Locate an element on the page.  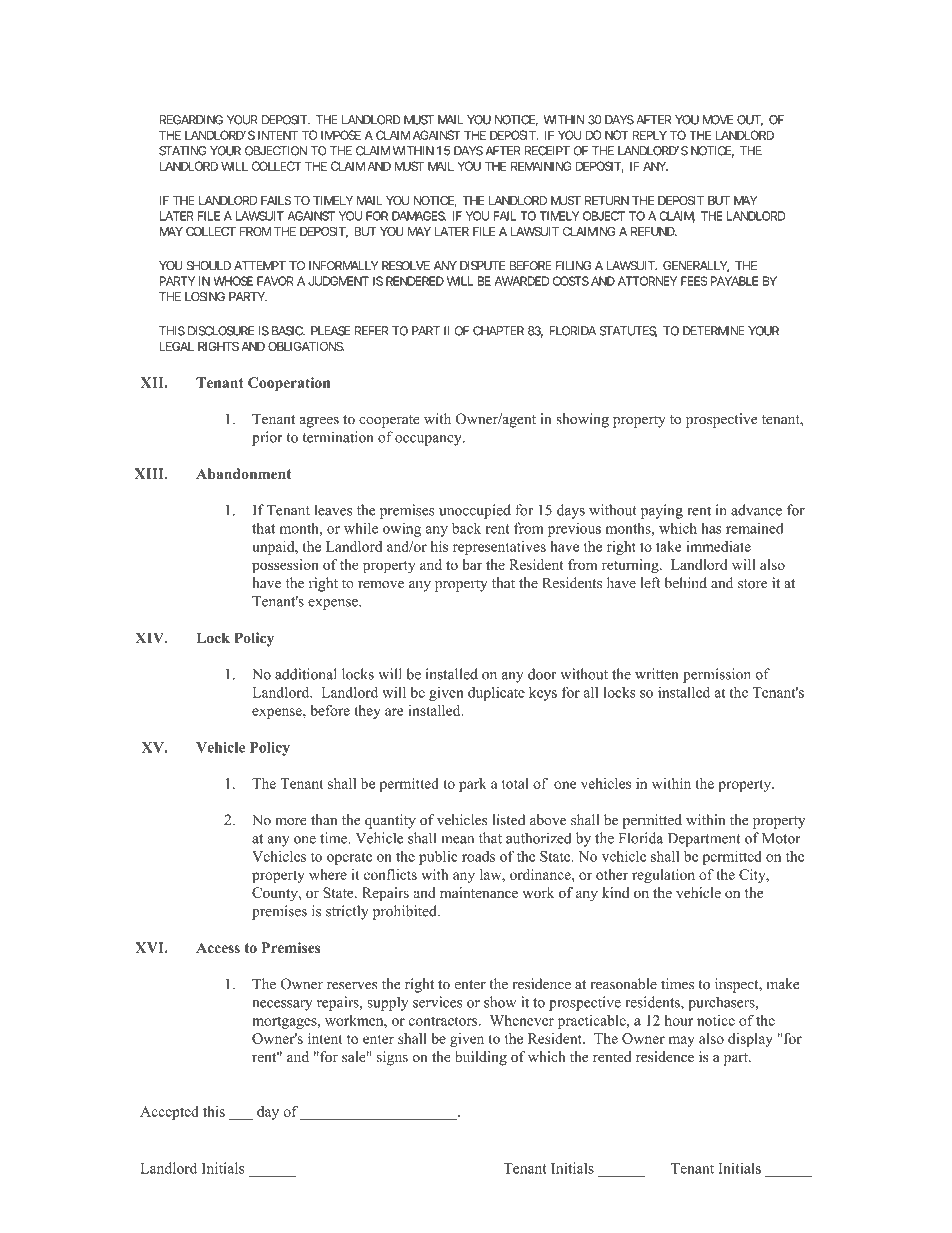
building is located at coordinates (481, 1058).
